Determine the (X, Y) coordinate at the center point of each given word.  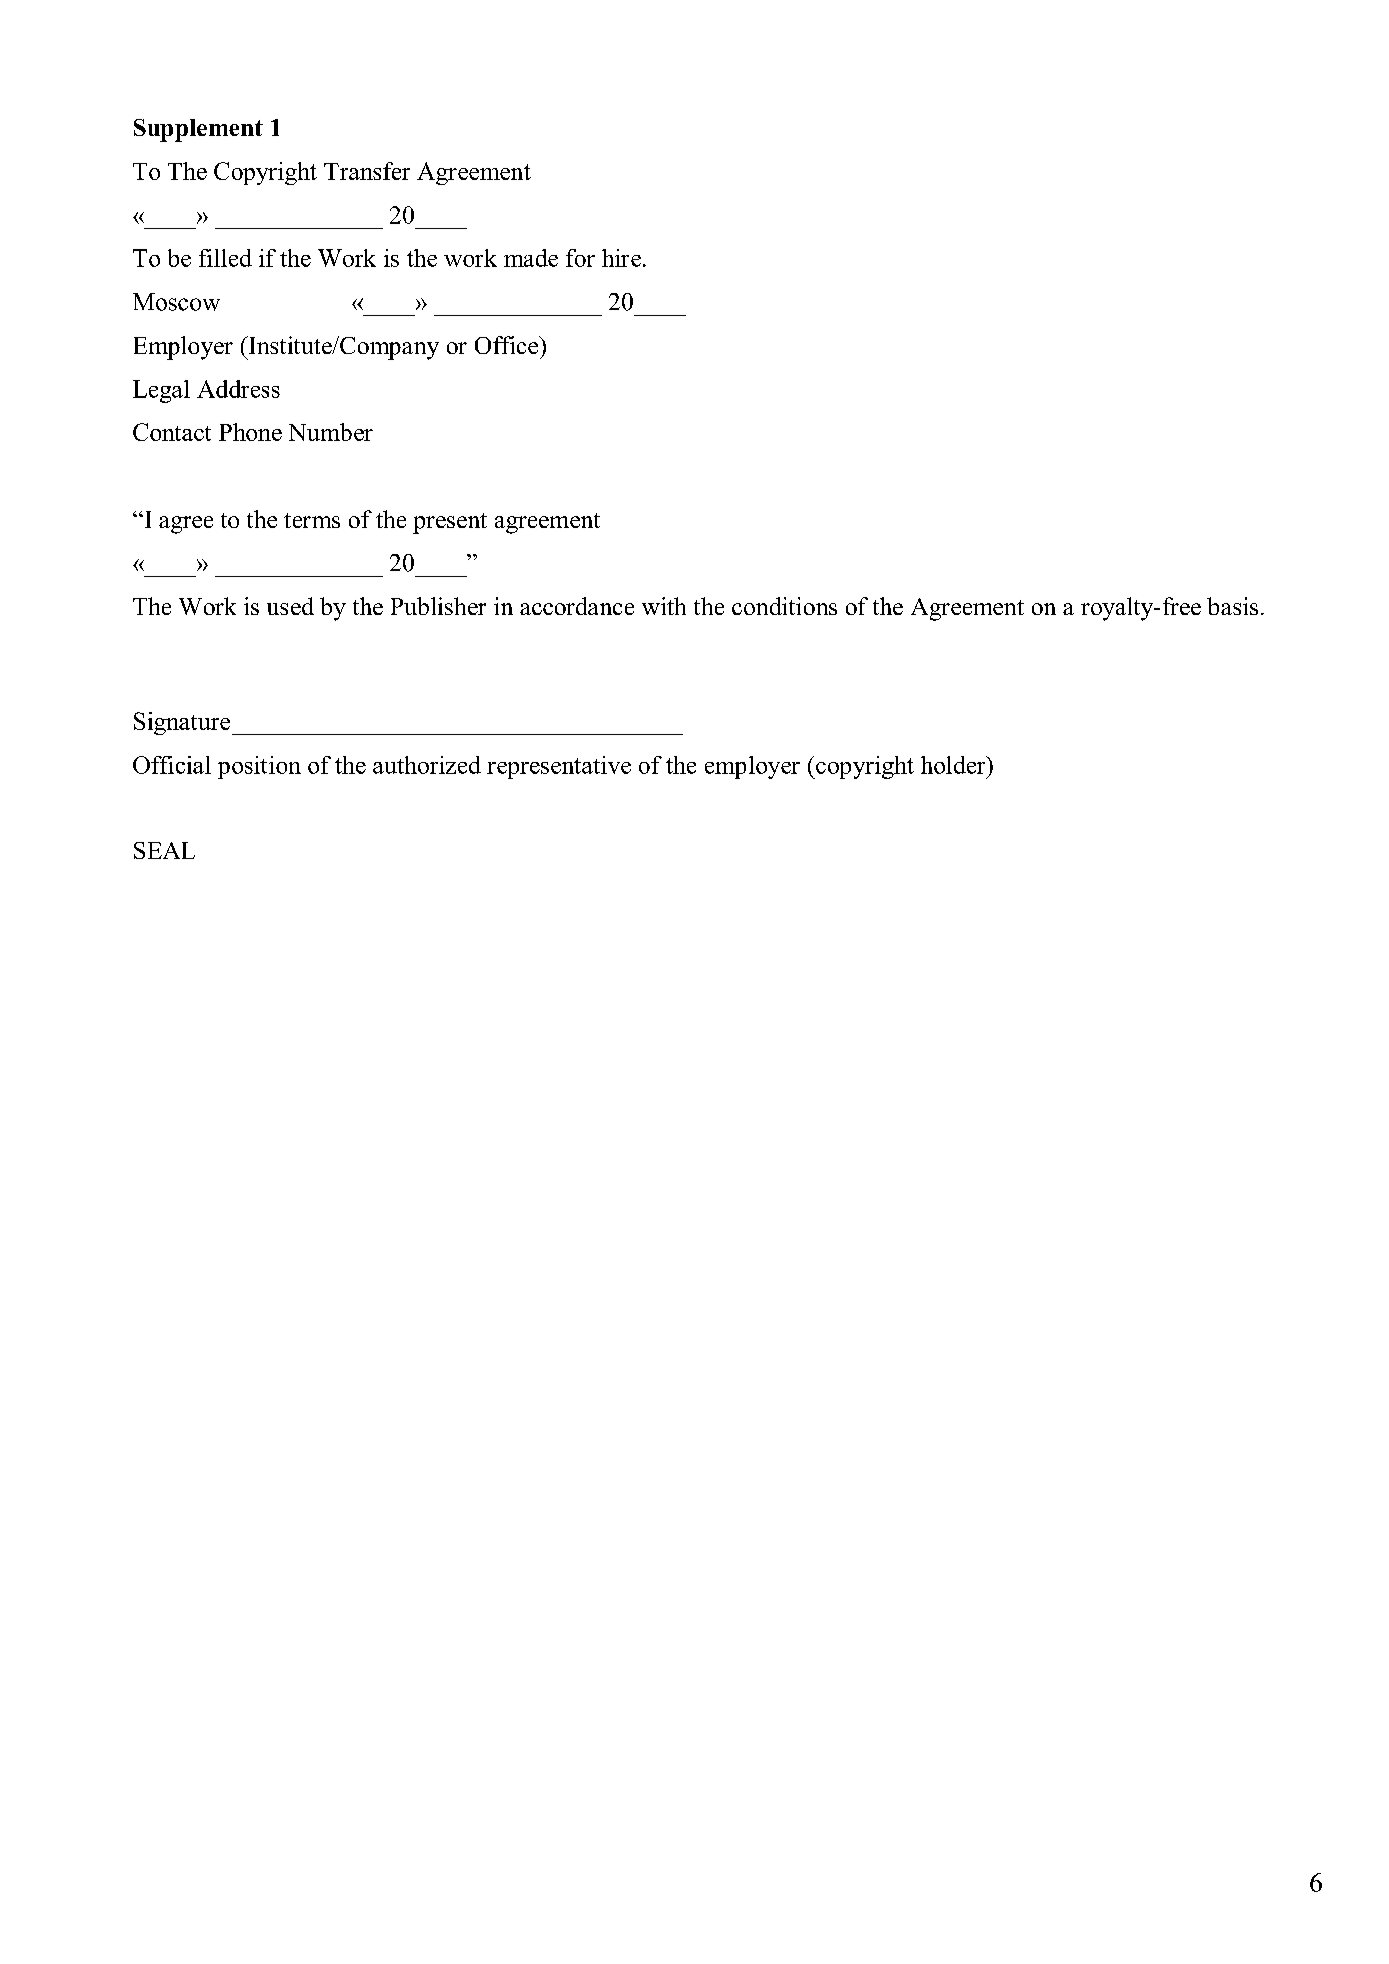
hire (623, 258)
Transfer (367, 171)
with (664, 606)
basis (1232, 606)
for (580, 258)
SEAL (164, 850)
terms (312, 520)
